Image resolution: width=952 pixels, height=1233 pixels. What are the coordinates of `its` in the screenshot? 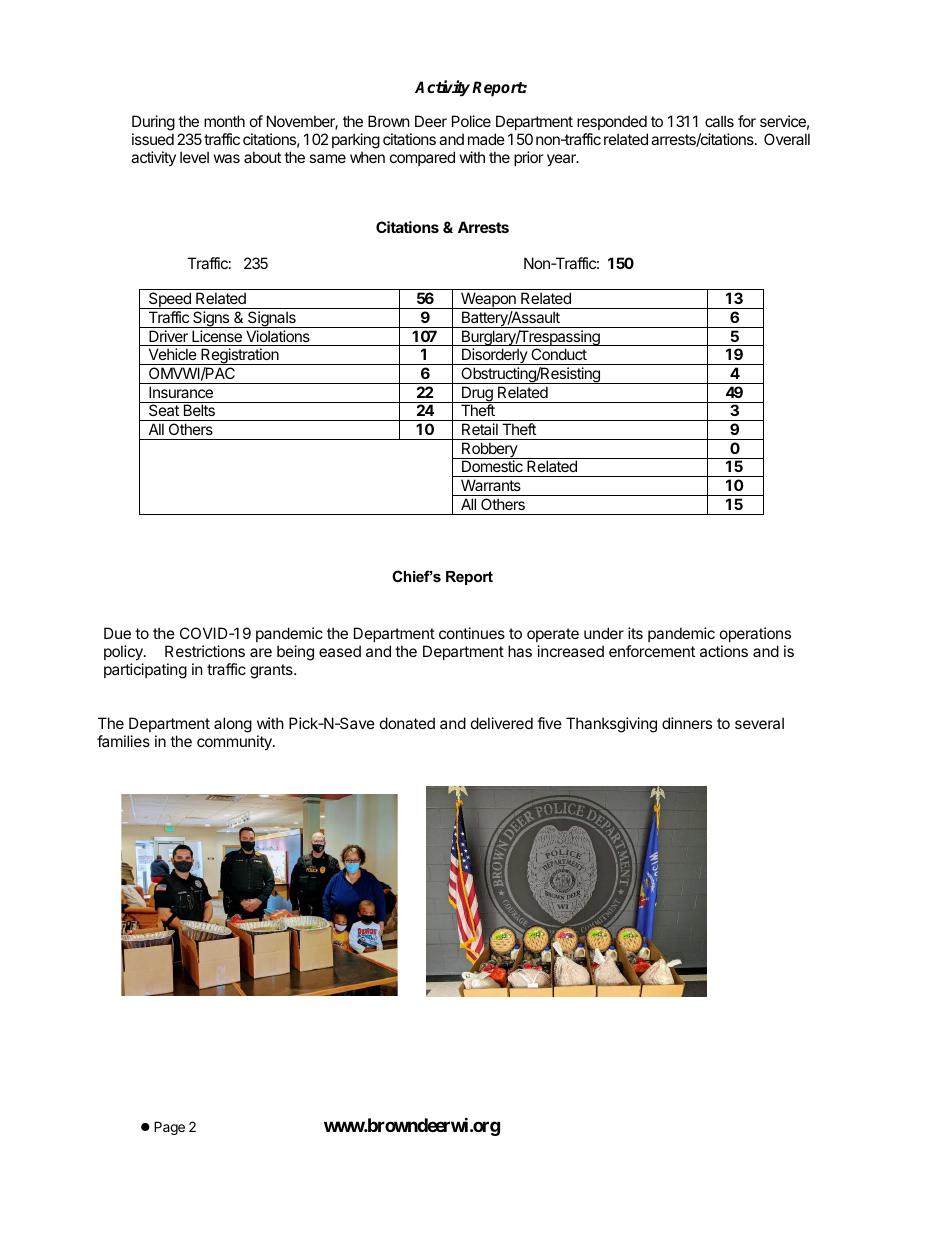 It's located at (635, 633).
